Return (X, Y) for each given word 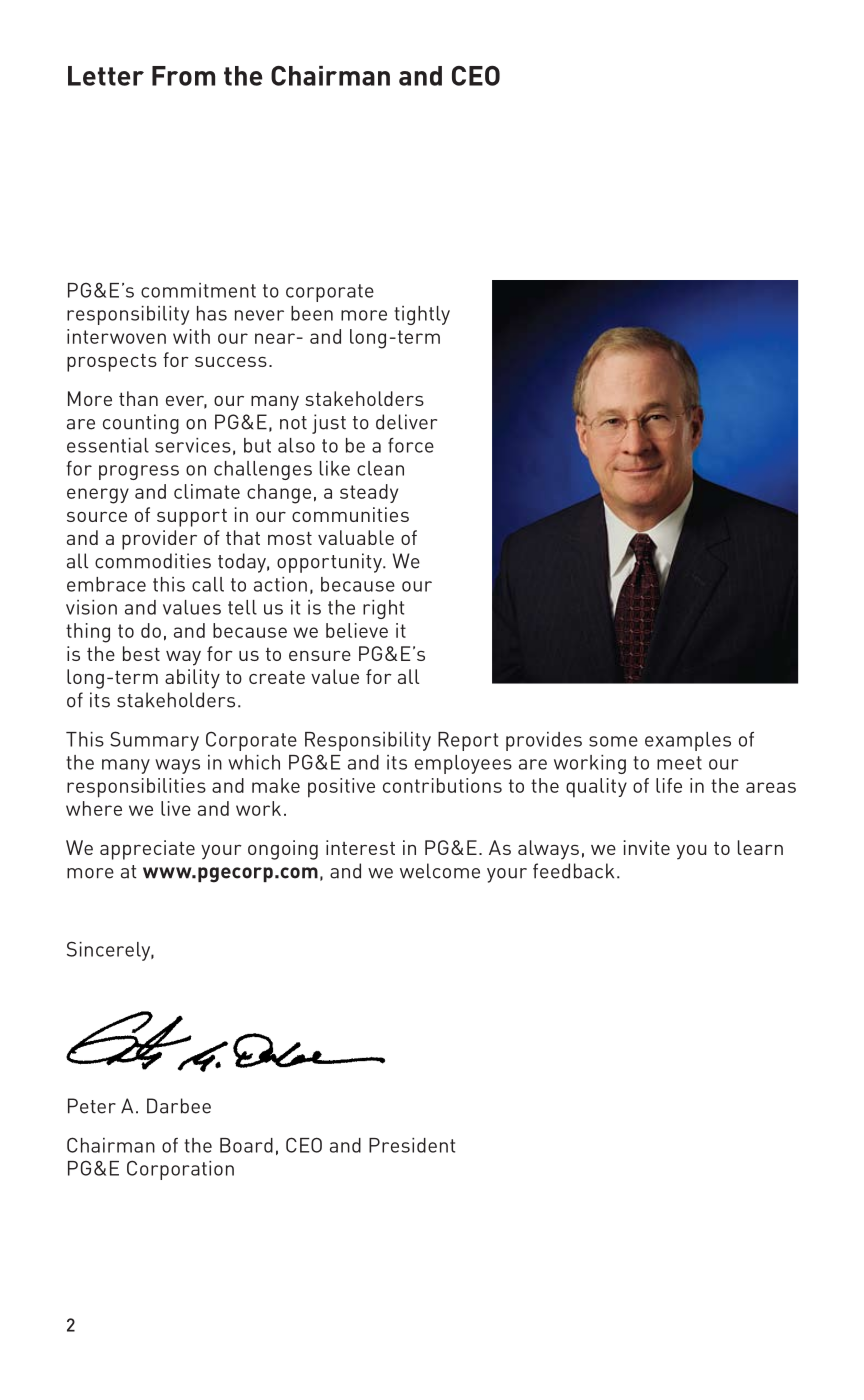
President (412, 1145)
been (312, 313)
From (183, 76)
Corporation (180, 1170)
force (411, 445)
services (193, 445)
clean (380, 468)
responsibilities (136, 788)
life (669, 785)
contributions (442, 785)
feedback (573, 871)
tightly (422, 315)
